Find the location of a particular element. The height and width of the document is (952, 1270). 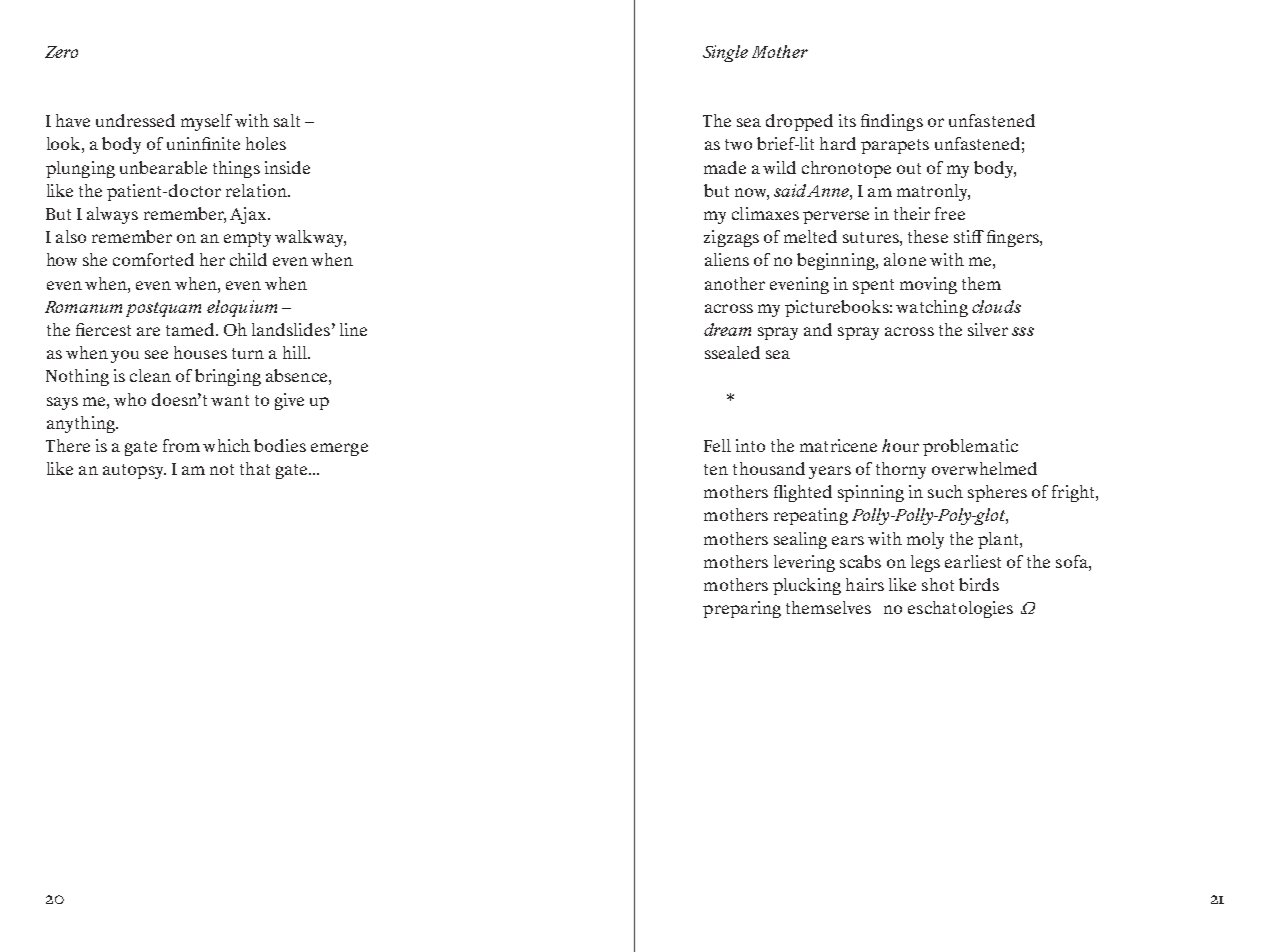

Fell is located at coordinates (717, 445).
